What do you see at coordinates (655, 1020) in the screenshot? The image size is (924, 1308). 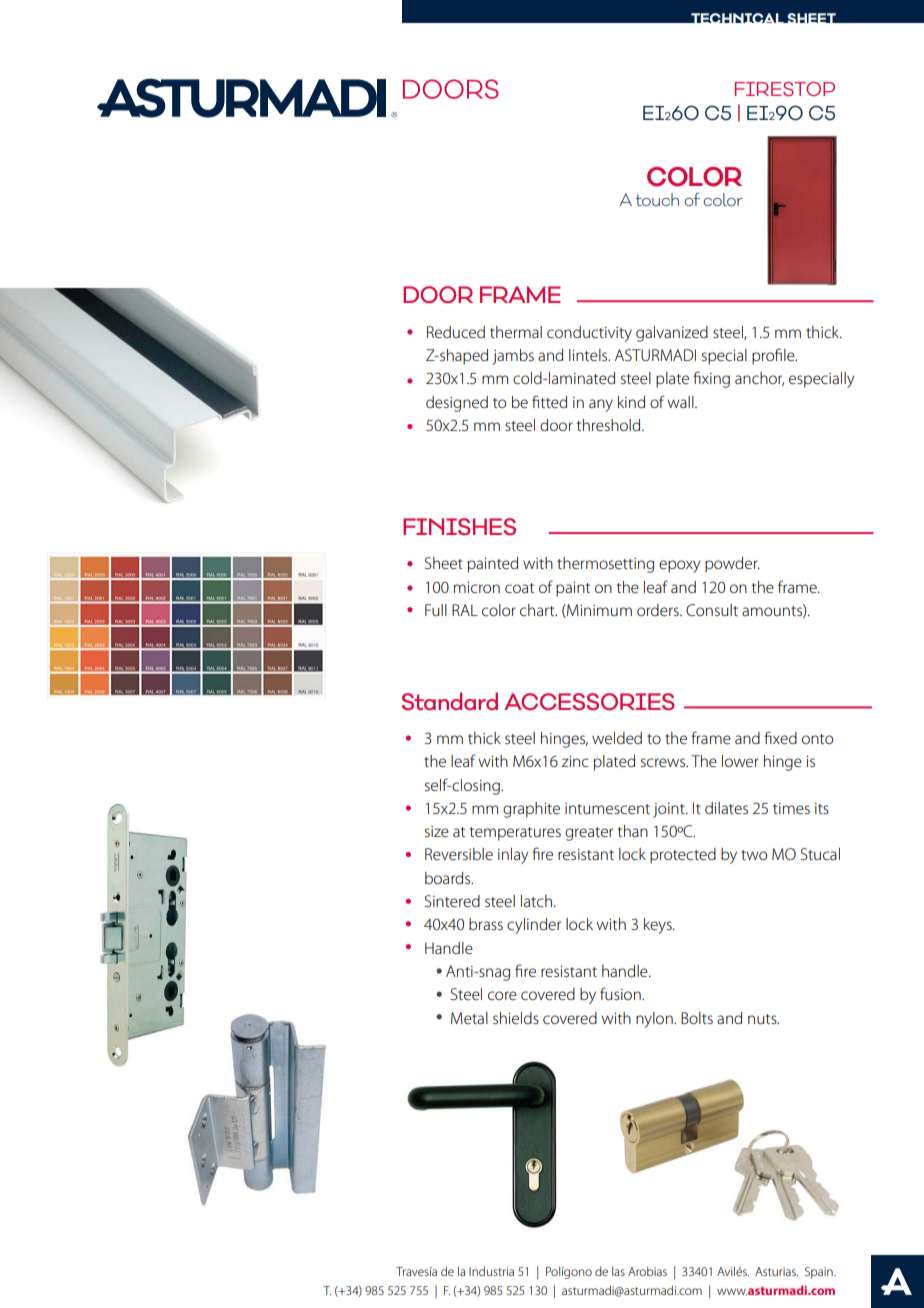 I see `nylon` at bounding box center [655, 1020].
